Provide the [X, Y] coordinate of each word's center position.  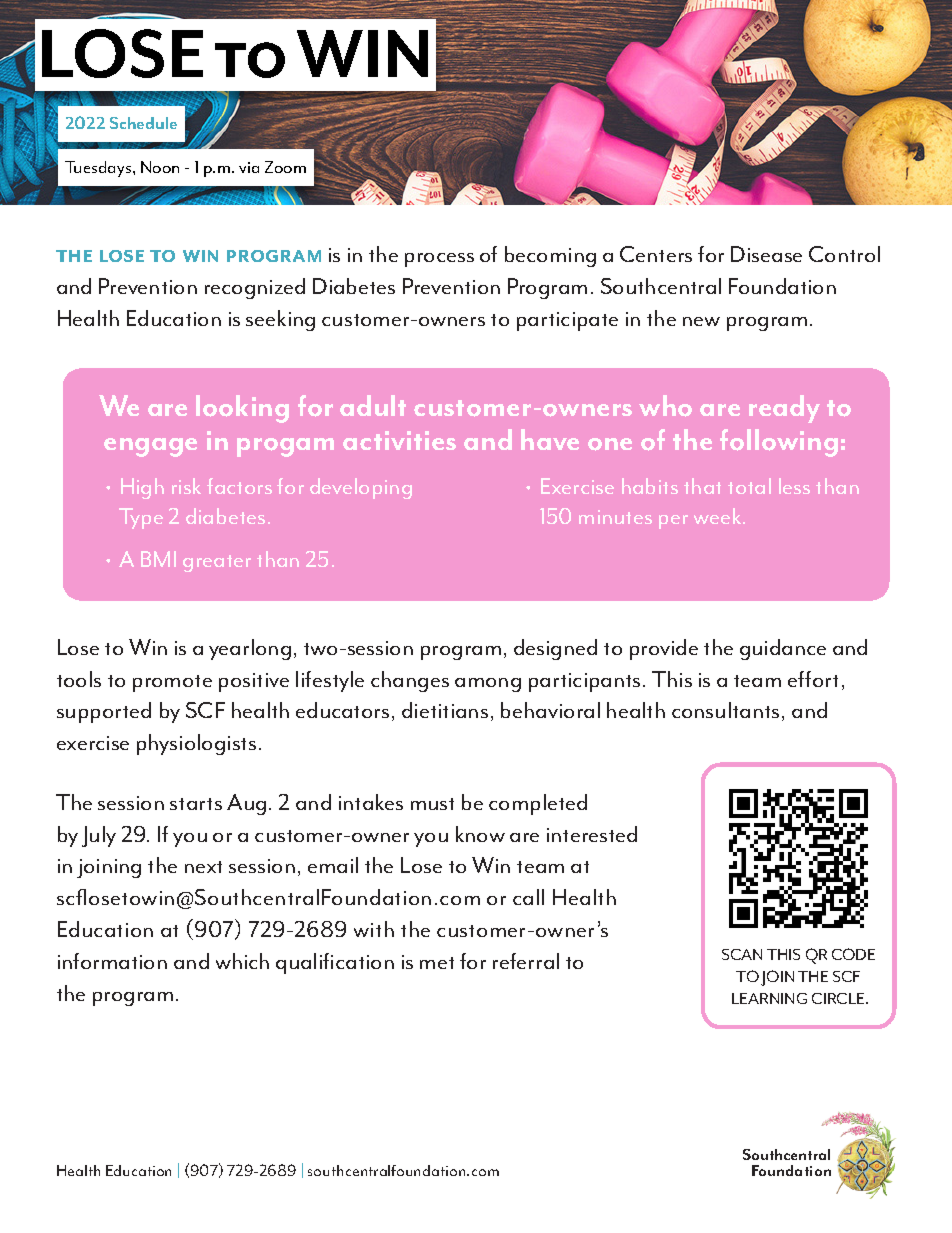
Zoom [285, 167]
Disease [766, 254]
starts [196, 804]
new [701, 321]
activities [399, 440]
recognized [255, 288]
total [749, 486]
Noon [160, 167]
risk [186, 486]
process [439, 260]
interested [592, 834]
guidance [783, 649]
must [432, 804]
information [112, 961]
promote [172, 683]
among [488, 685]
